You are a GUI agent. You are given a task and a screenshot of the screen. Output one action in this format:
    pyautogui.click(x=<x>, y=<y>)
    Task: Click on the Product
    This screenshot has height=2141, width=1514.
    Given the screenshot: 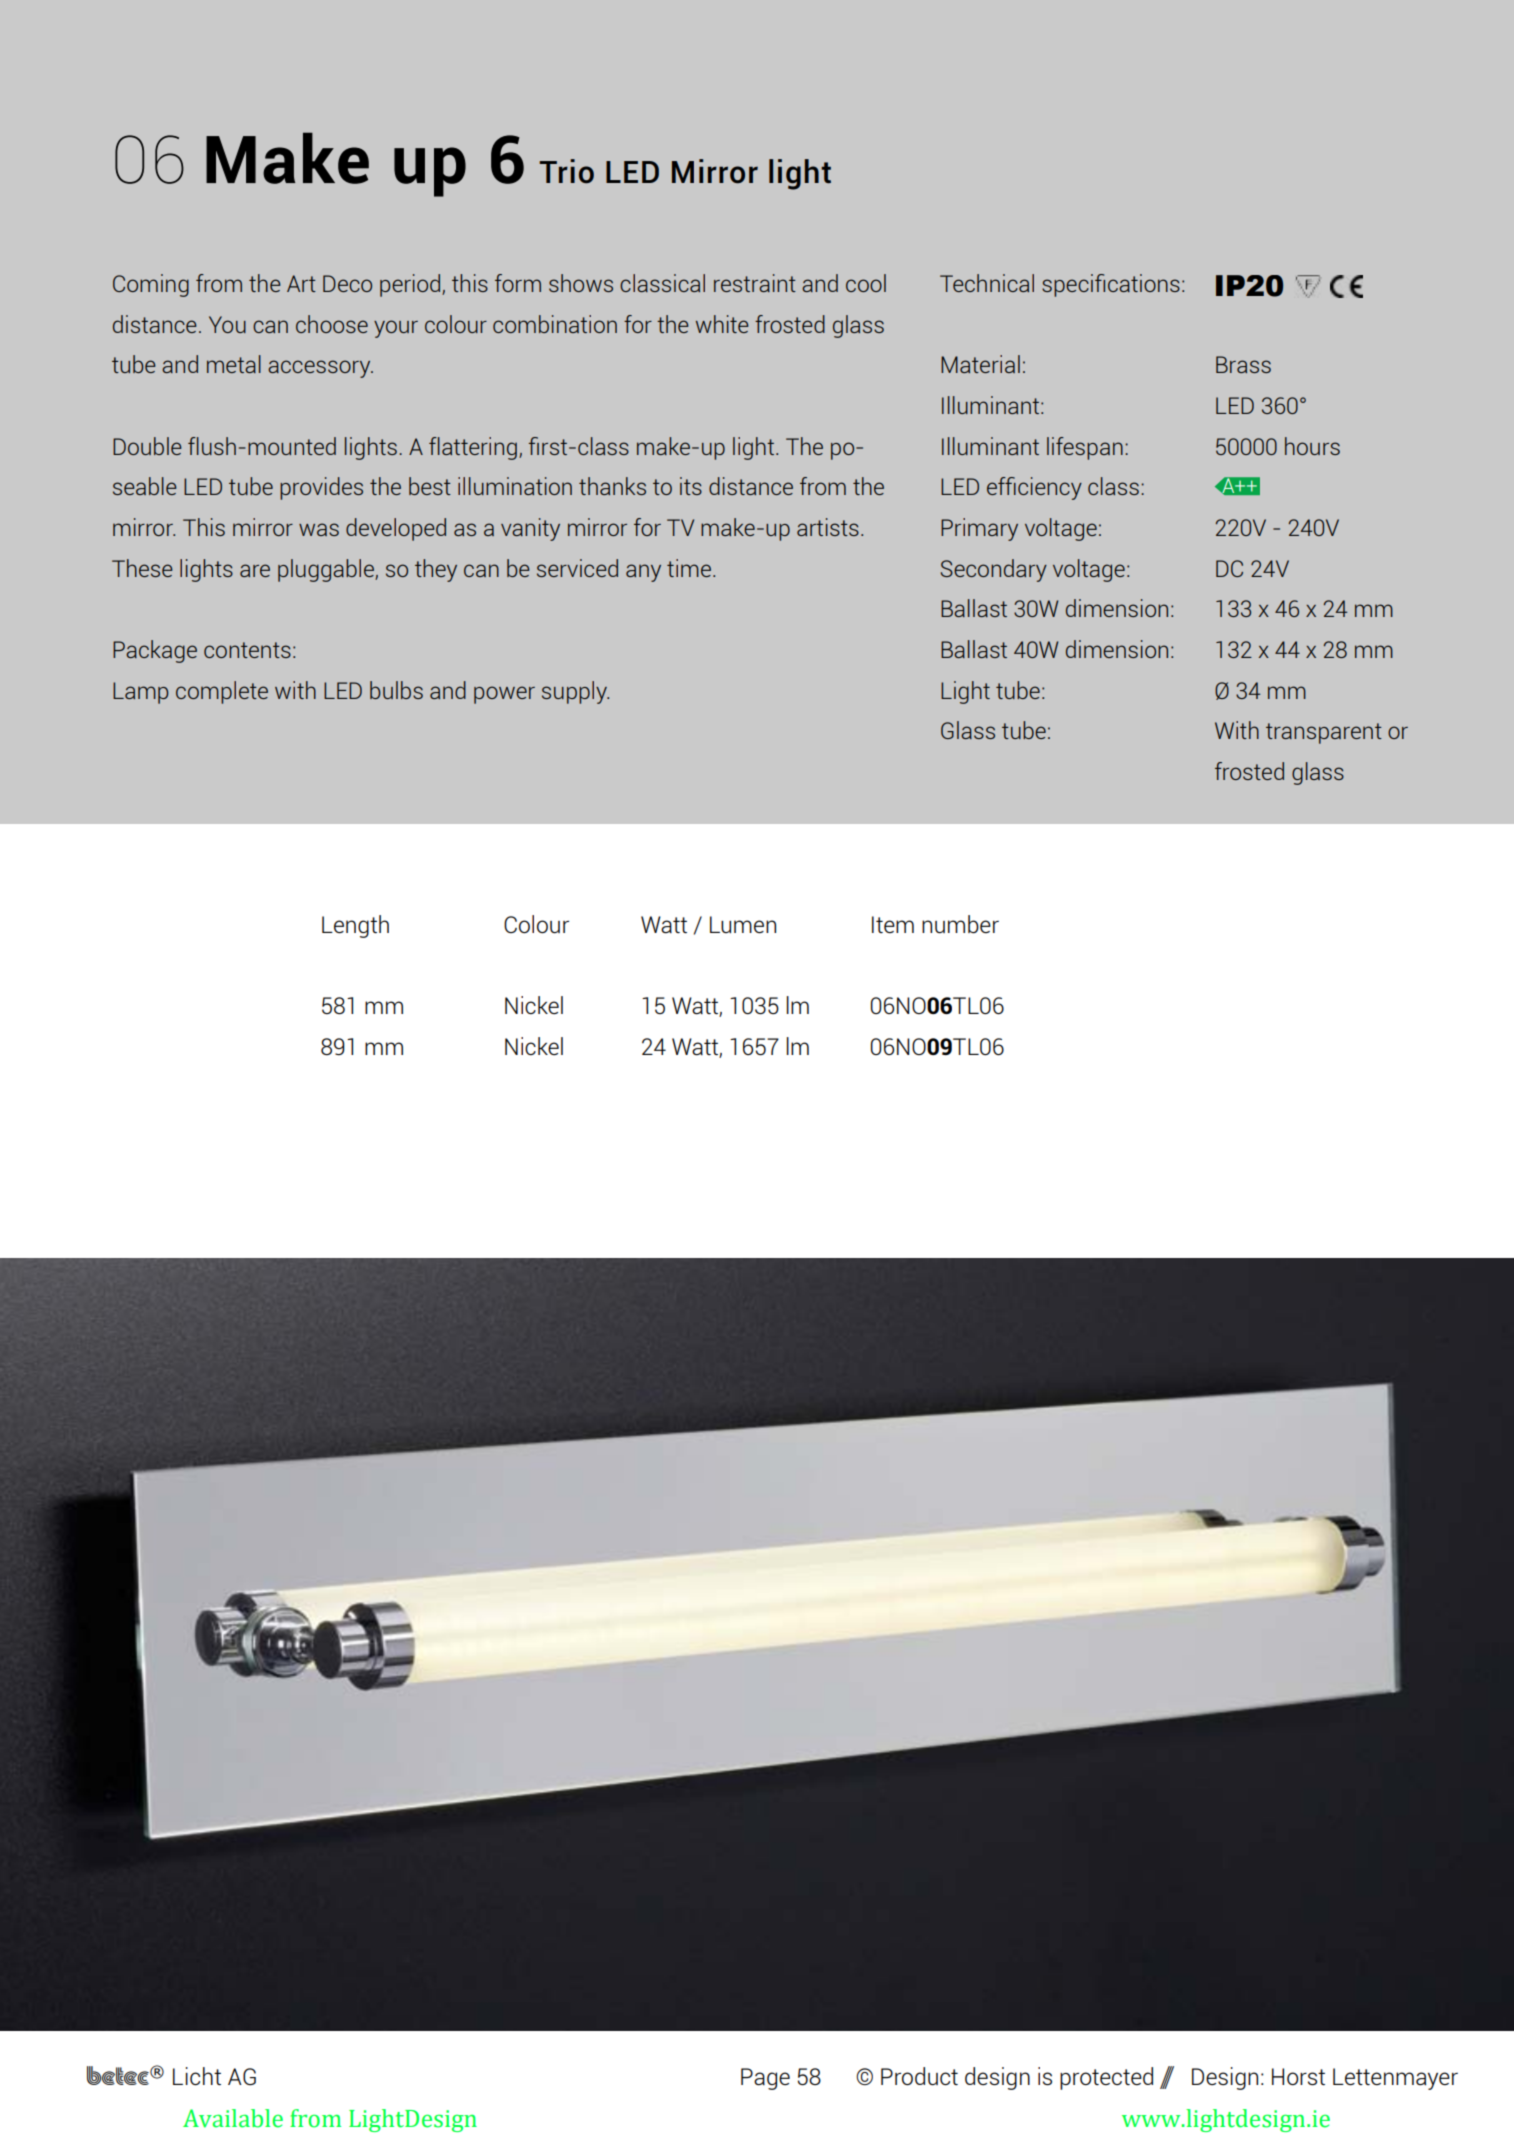 What is the action you would take?
    pyautogui.click(x=919, y=2076)
